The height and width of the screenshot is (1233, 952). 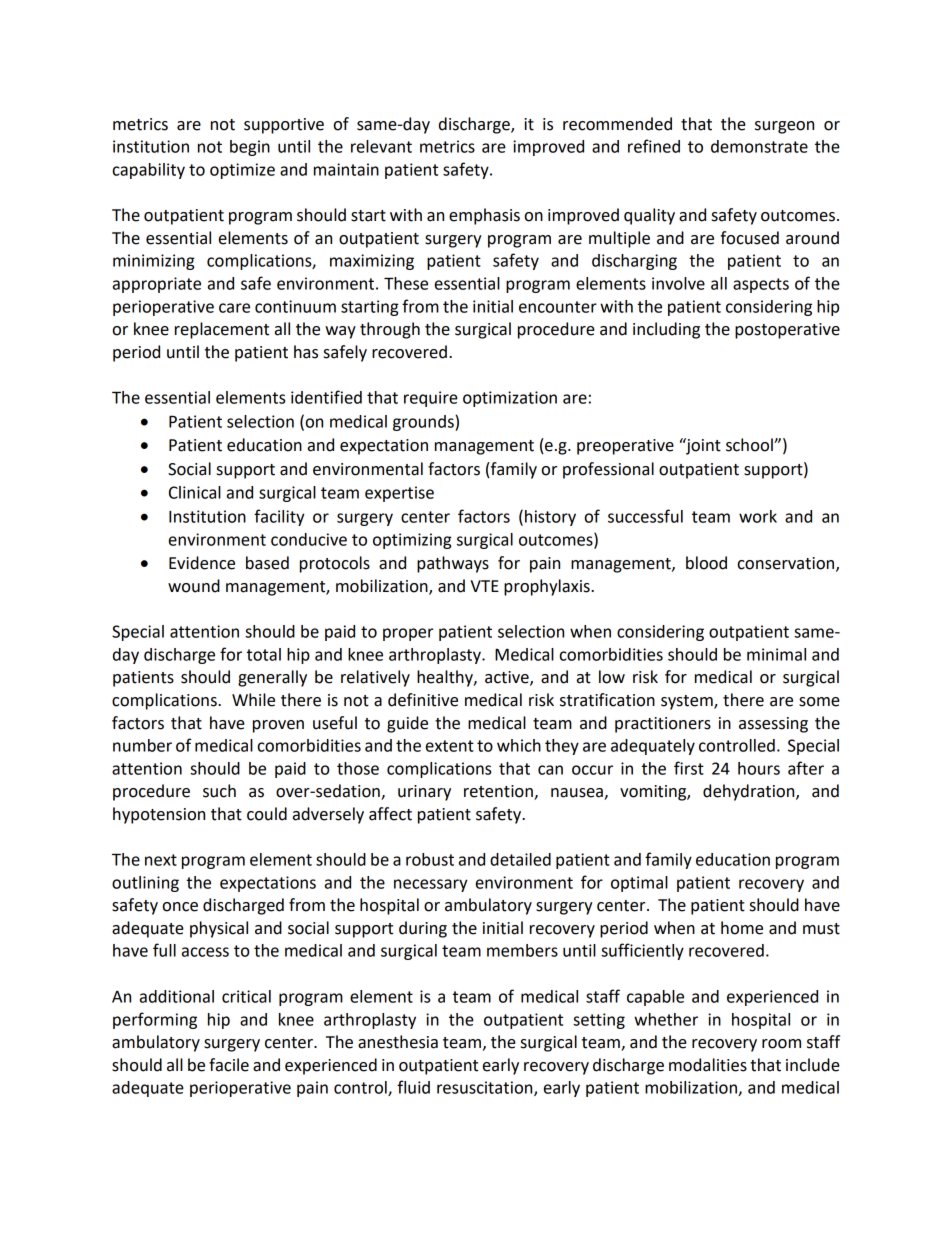 I want to click on extent, so click(x=450, y=746).
